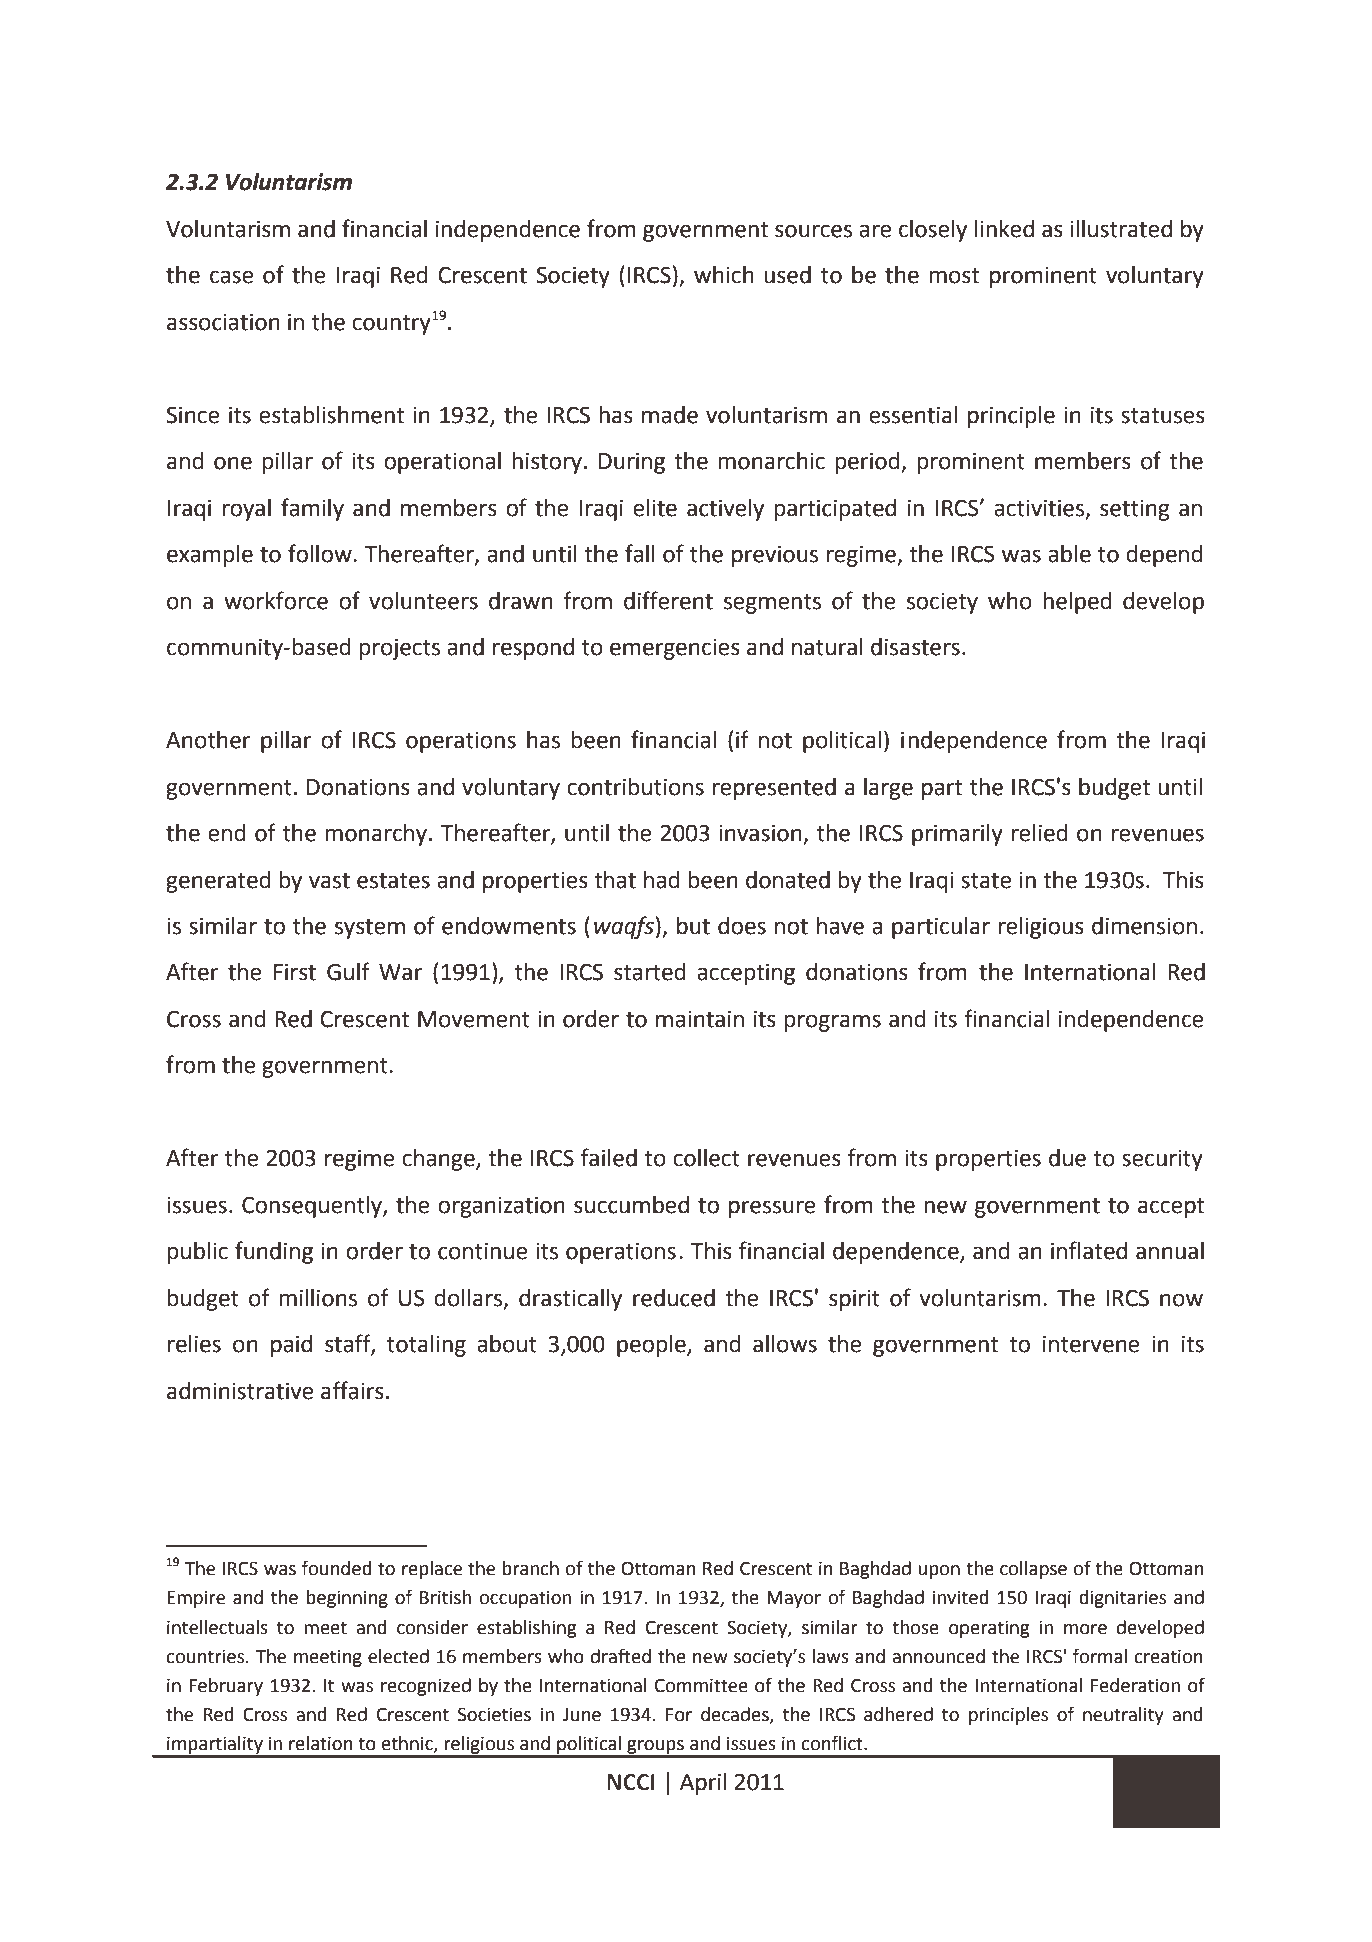  I want to click on which, so click(724, 275).
